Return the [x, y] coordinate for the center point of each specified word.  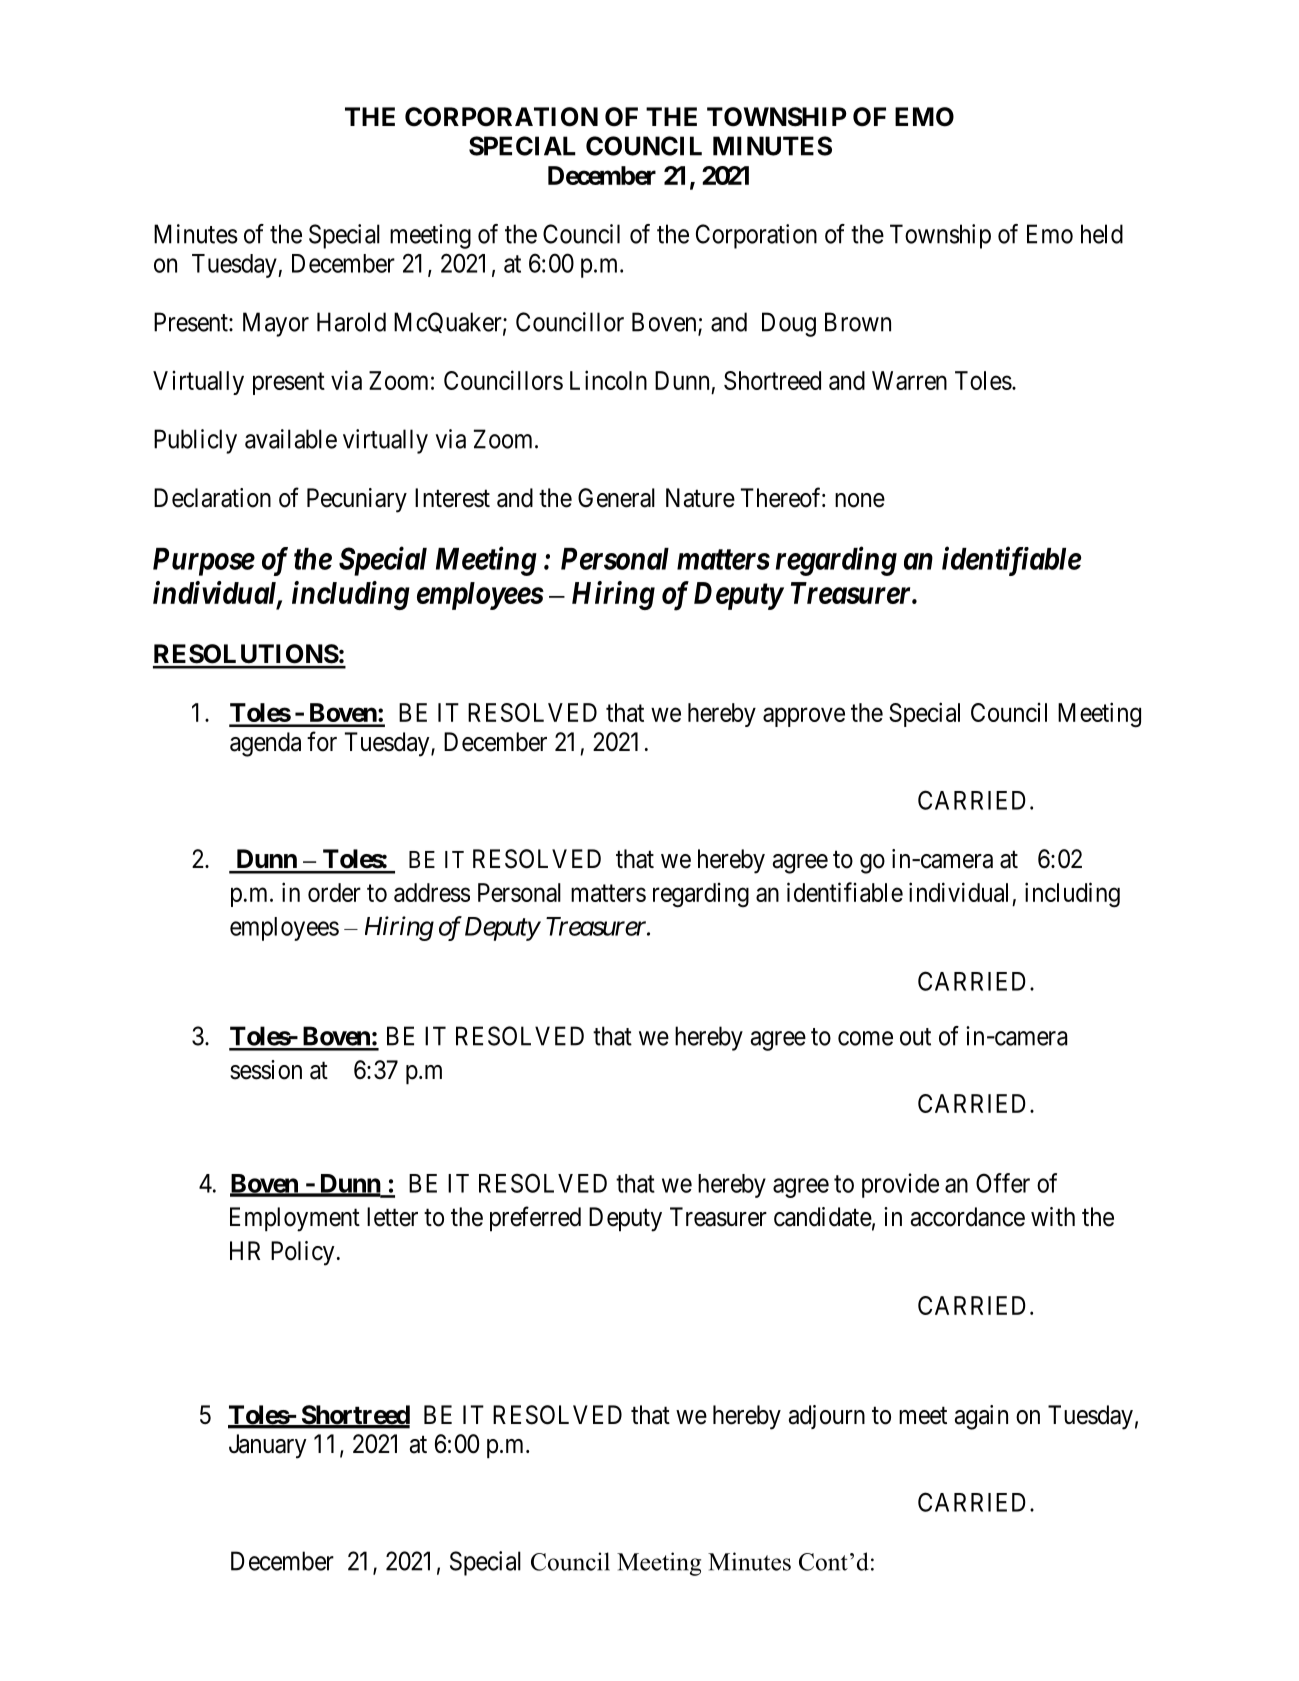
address [432, 892]
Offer [1003, 1183]
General [616, 498]
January [268, 1446]
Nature [700, 498]
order [334, 892]
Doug [789, 324]
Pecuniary [357, 500]
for [322, 741]
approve [804, 717]
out [915, 1037]
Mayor [276, 324]
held [1102, 234]
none [860, 500]
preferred [535, 1219]
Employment [295, 1219]
